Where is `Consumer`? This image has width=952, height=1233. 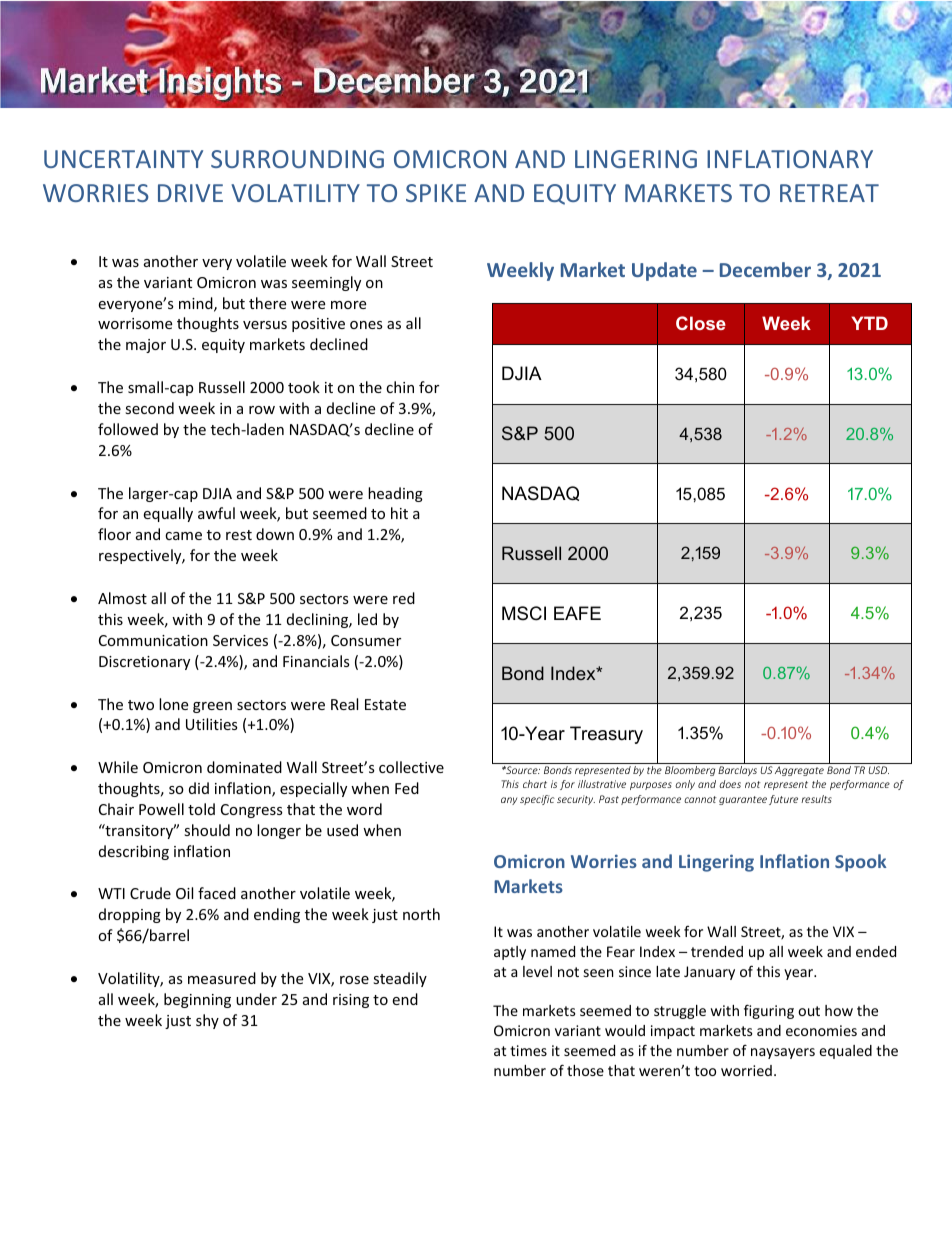
Consumer is located at coordinates (366, 640).
